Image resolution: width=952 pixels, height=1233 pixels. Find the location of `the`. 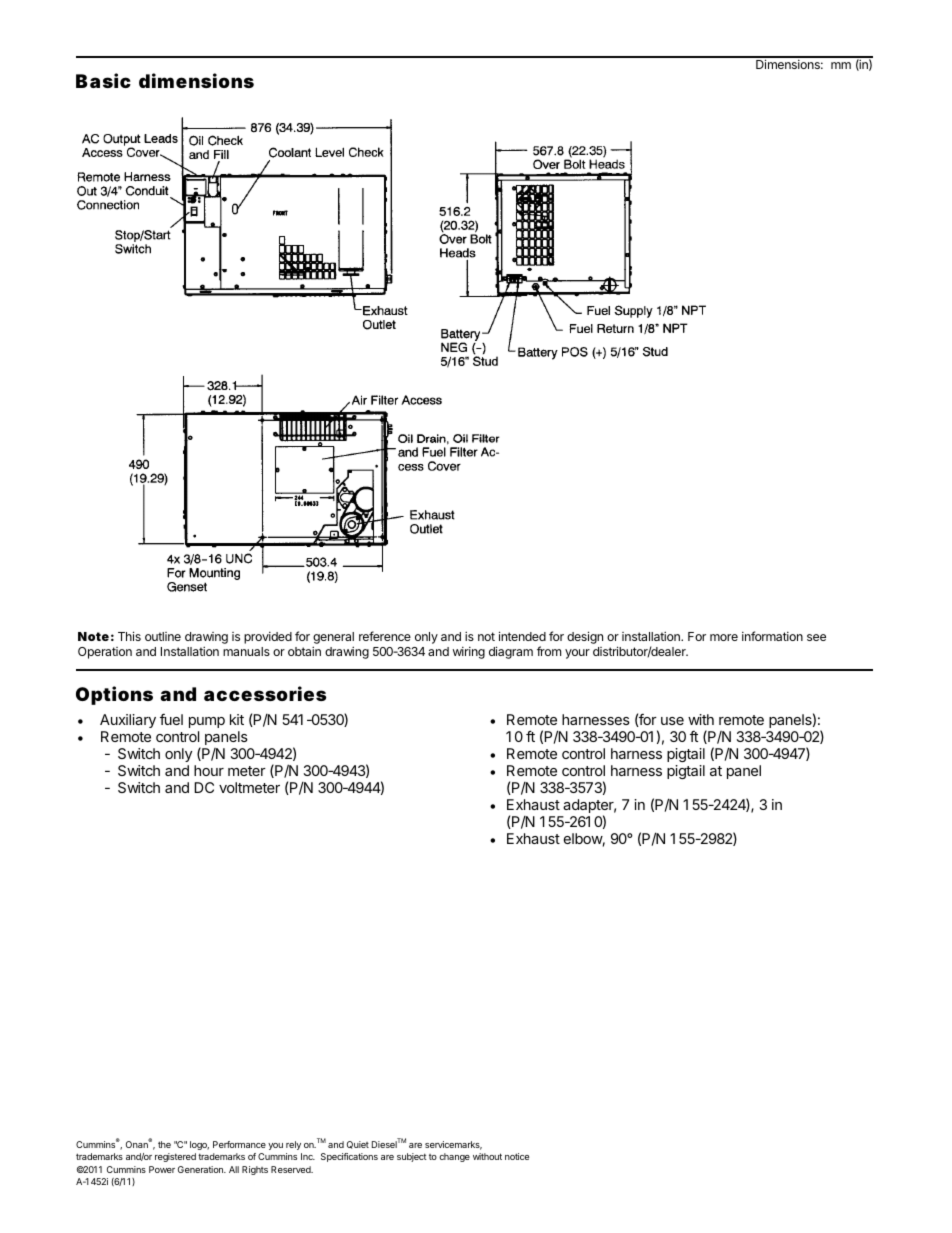

the is located at coordinates (164, 1144).
